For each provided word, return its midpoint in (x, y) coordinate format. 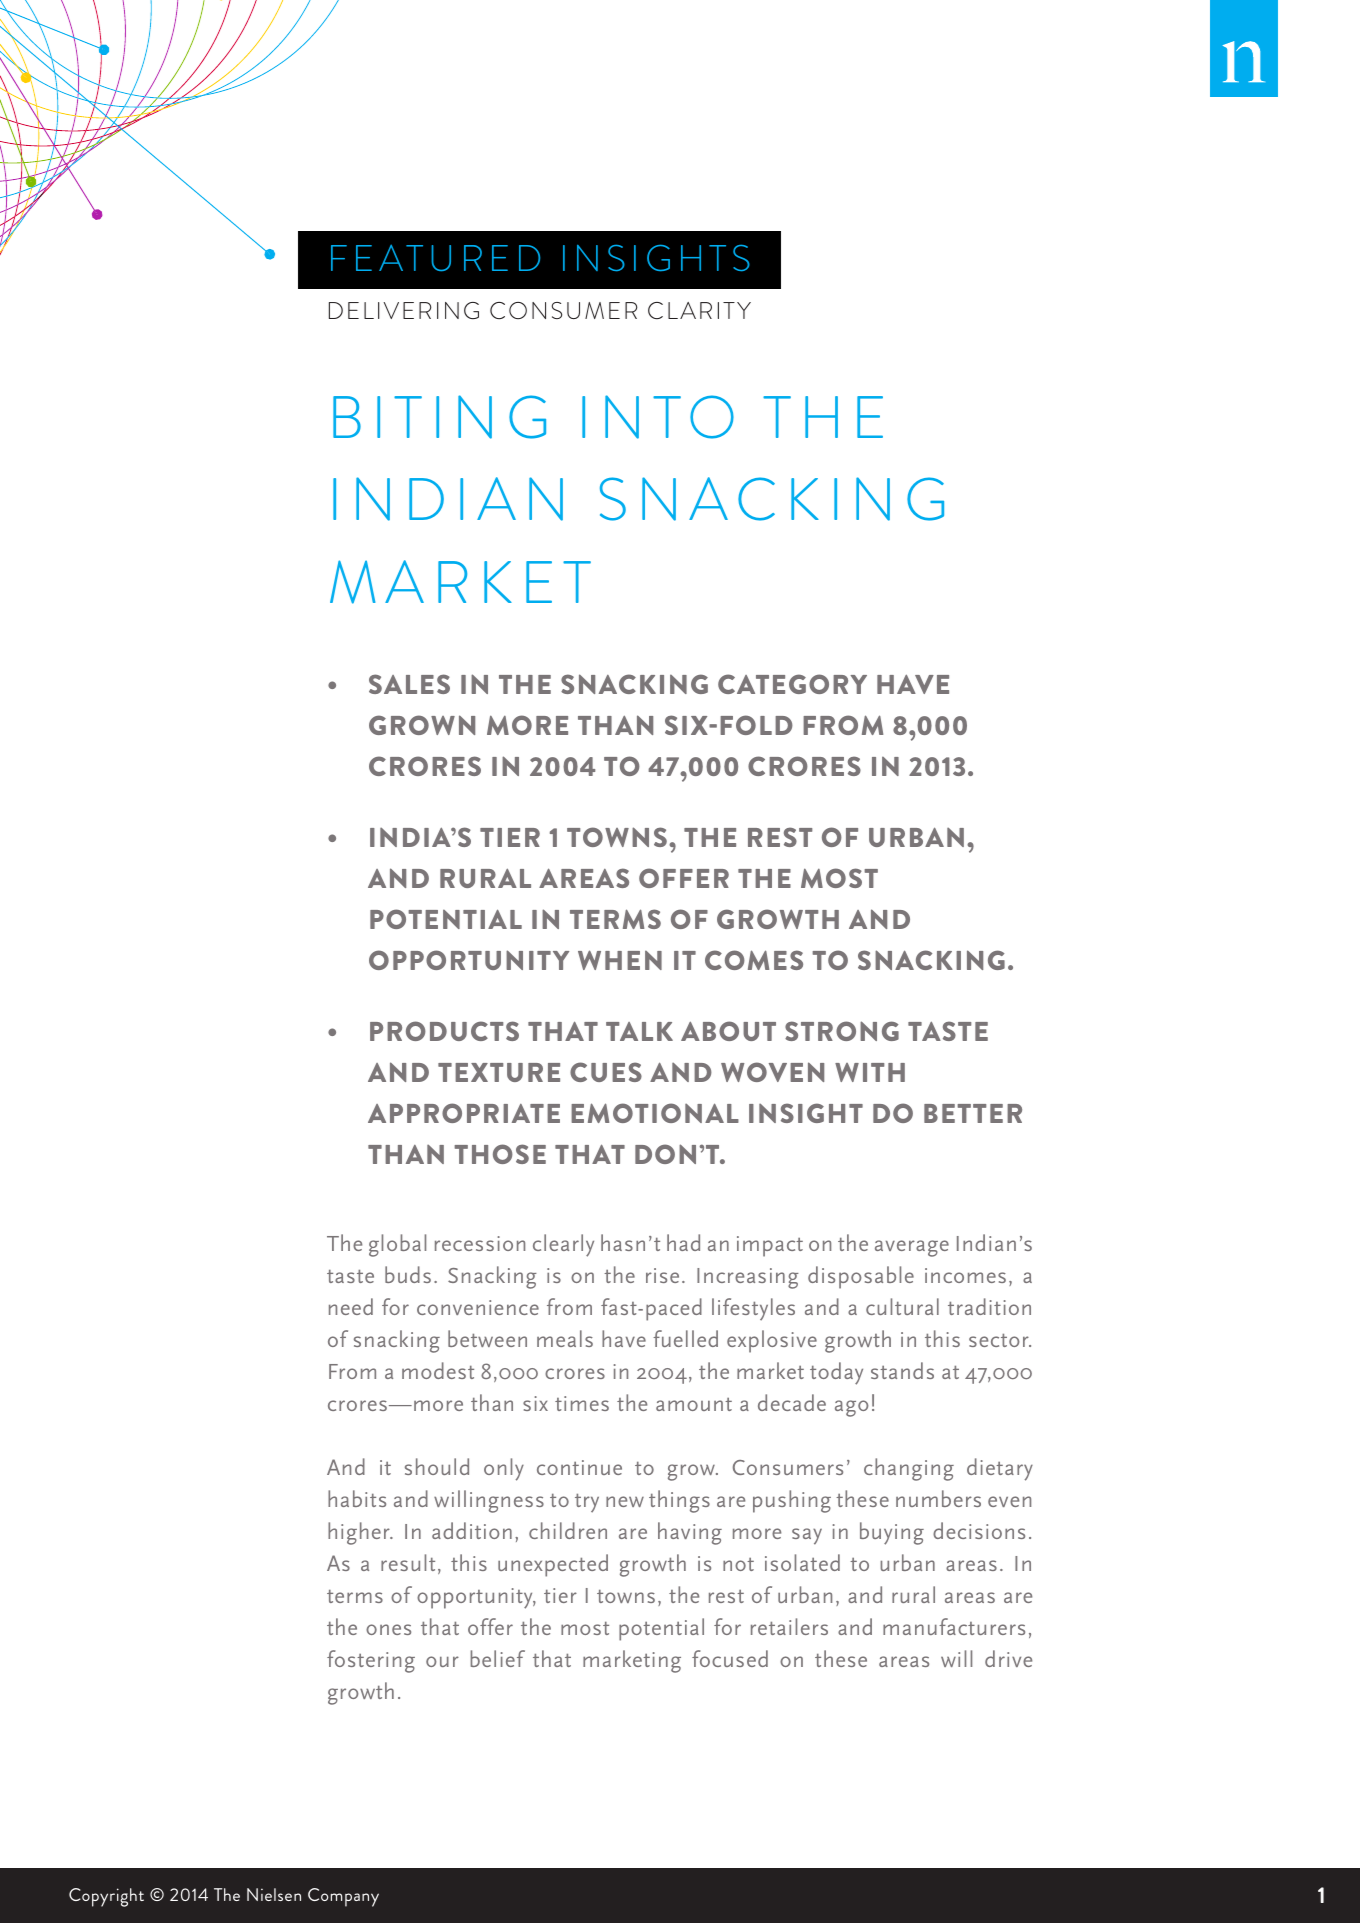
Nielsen (274, 1894)
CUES (606, 1072)
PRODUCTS (444, 1031)
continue (579, 1467)
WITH (870, 1072)
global (397, 1245)
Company (343, 1897)
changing (909, 1469)
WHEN (620, 960)
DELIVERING (404, 310)
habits (357, 1498)
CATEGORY (792, 684)
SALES (409, 684)
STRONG (842, 1031)
